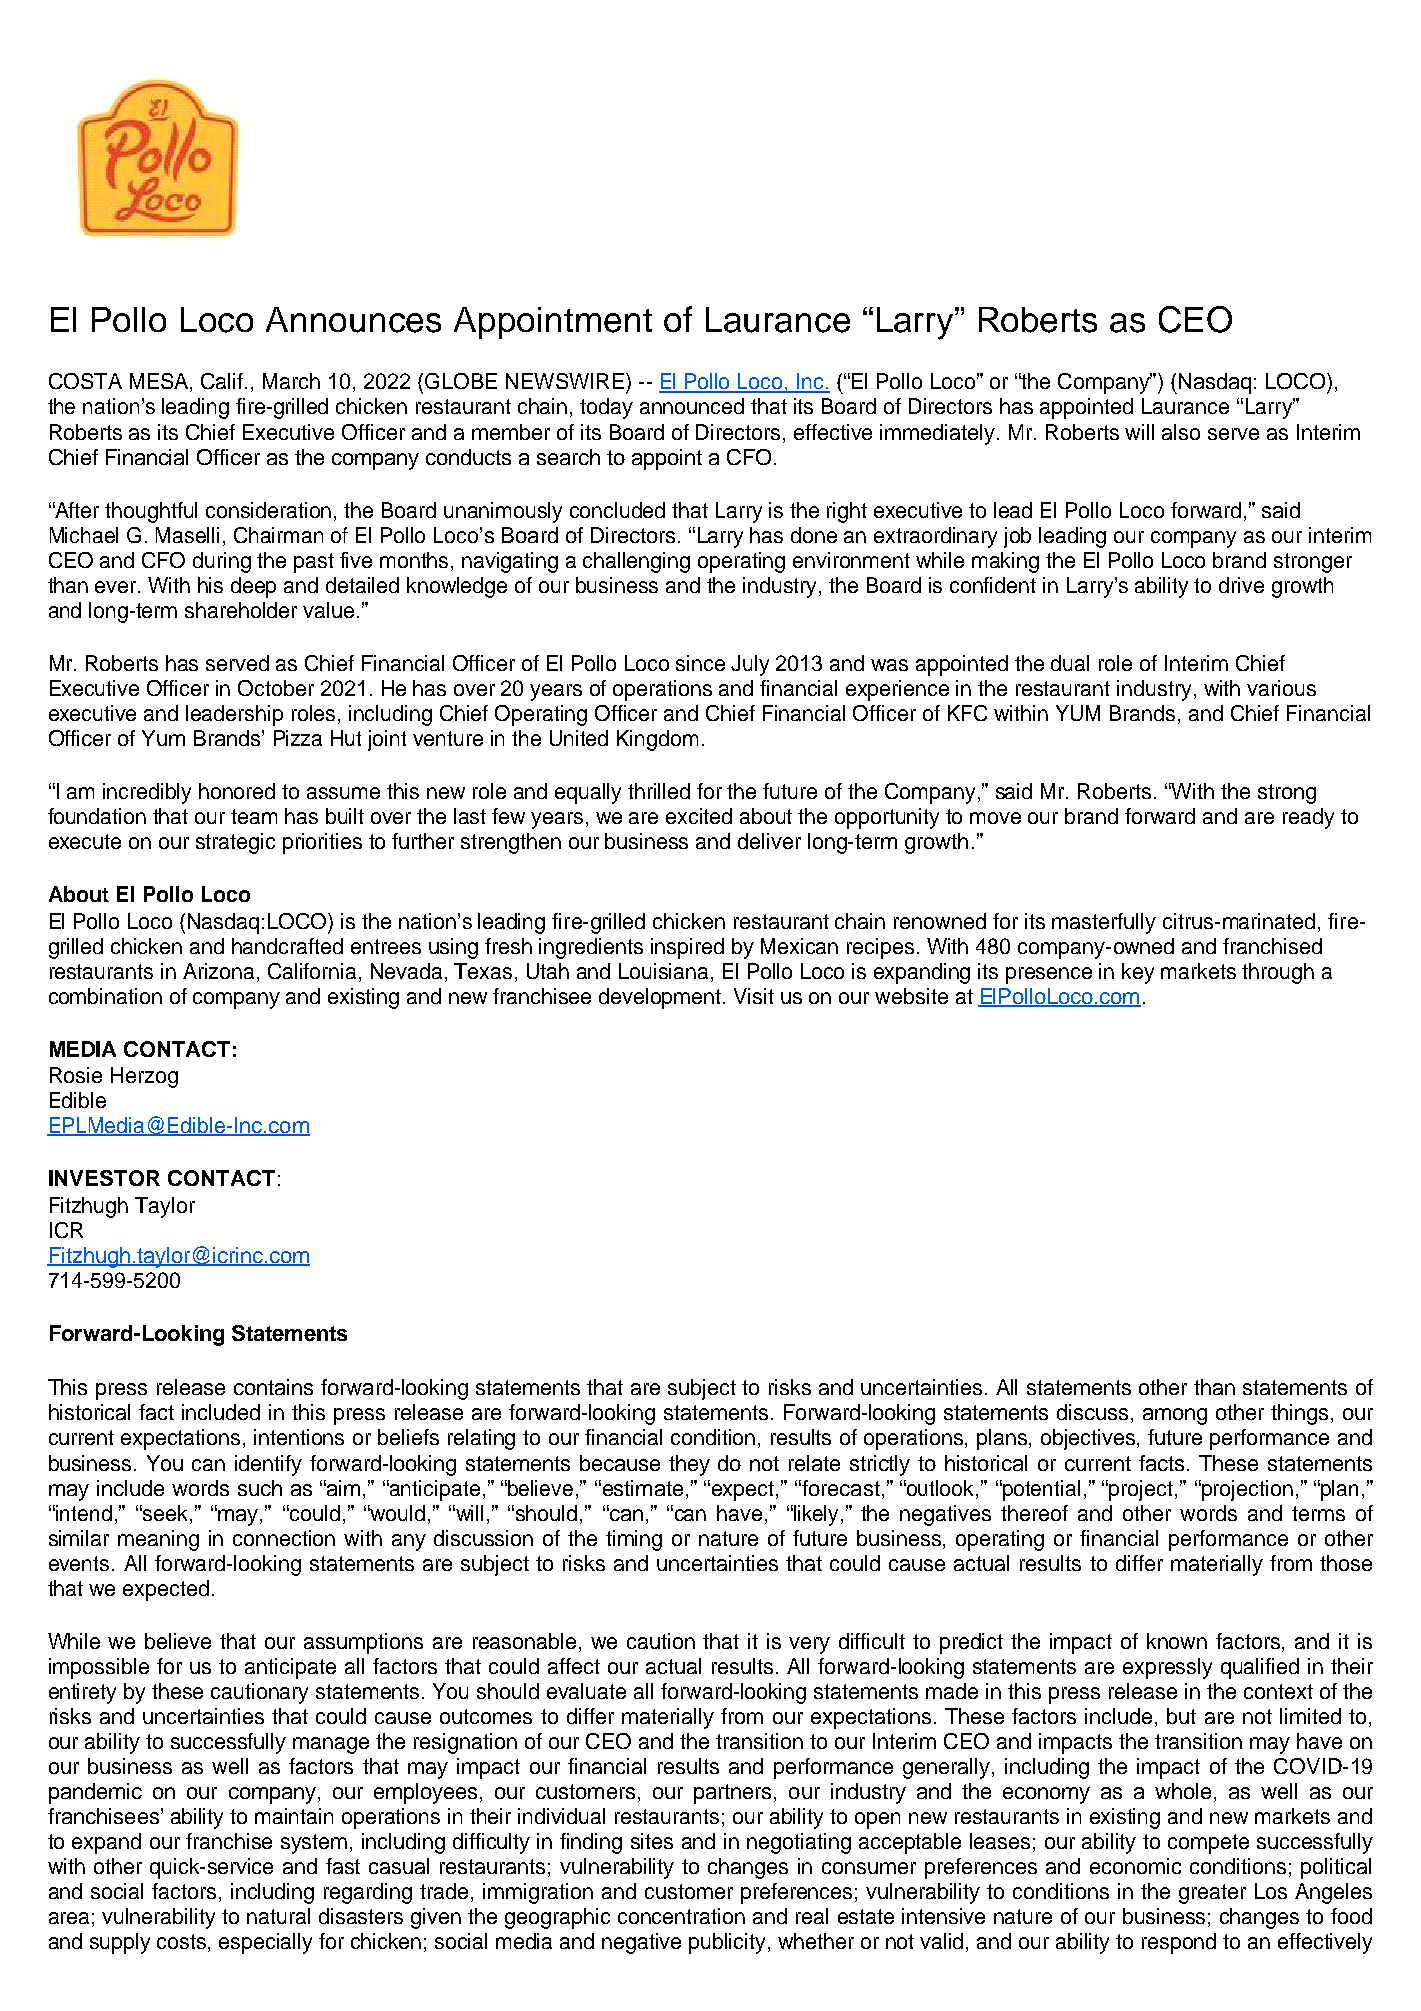 This screenshot has width=1421, height=2011. I want to click on natural, so click(278, 1916).
